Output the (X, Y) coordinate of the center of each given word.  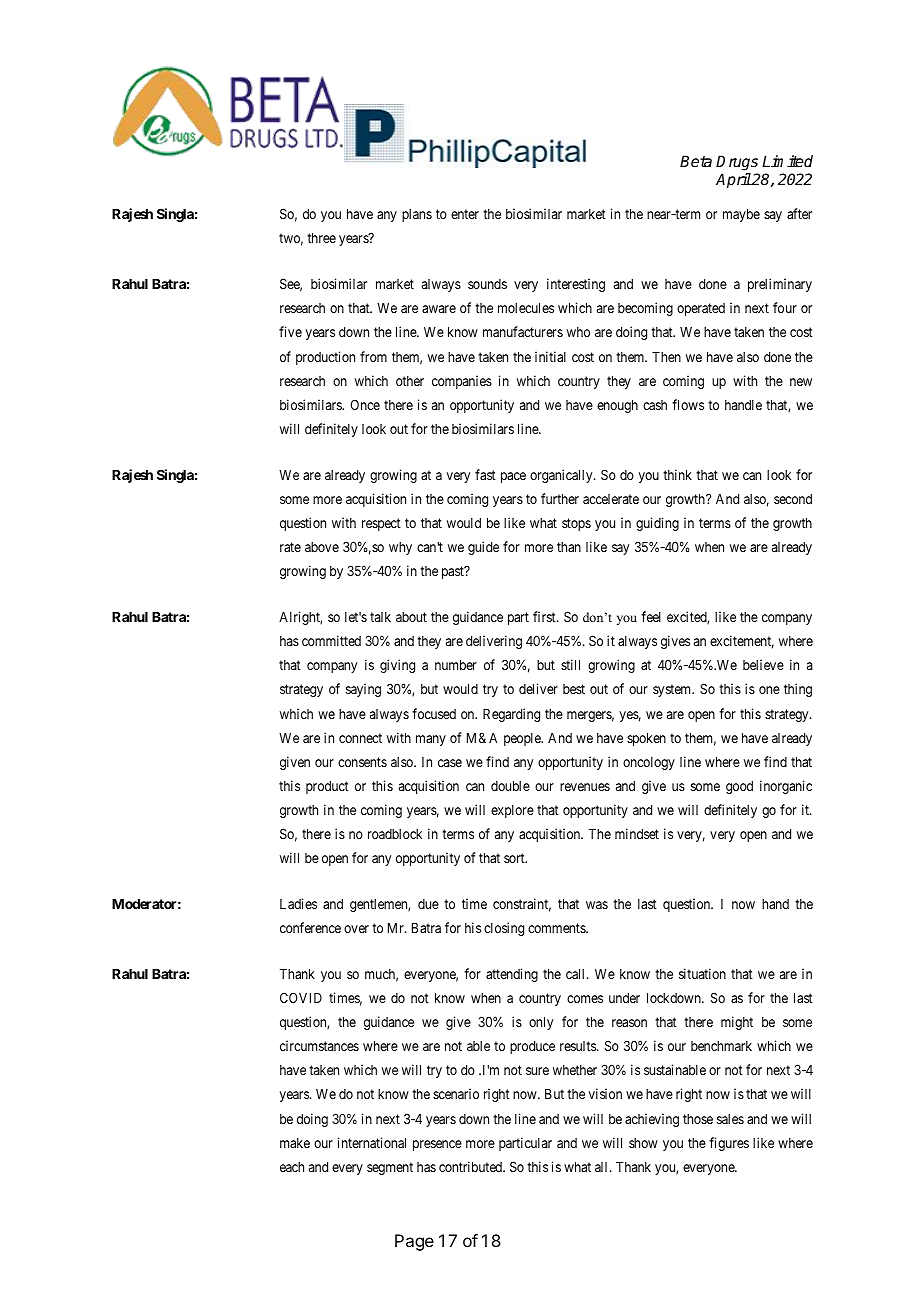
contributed (472, 1166)
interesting (576, 285)
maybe (741, 215)
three (321, 238)
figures (729, 1144)
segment (390, 1168)
